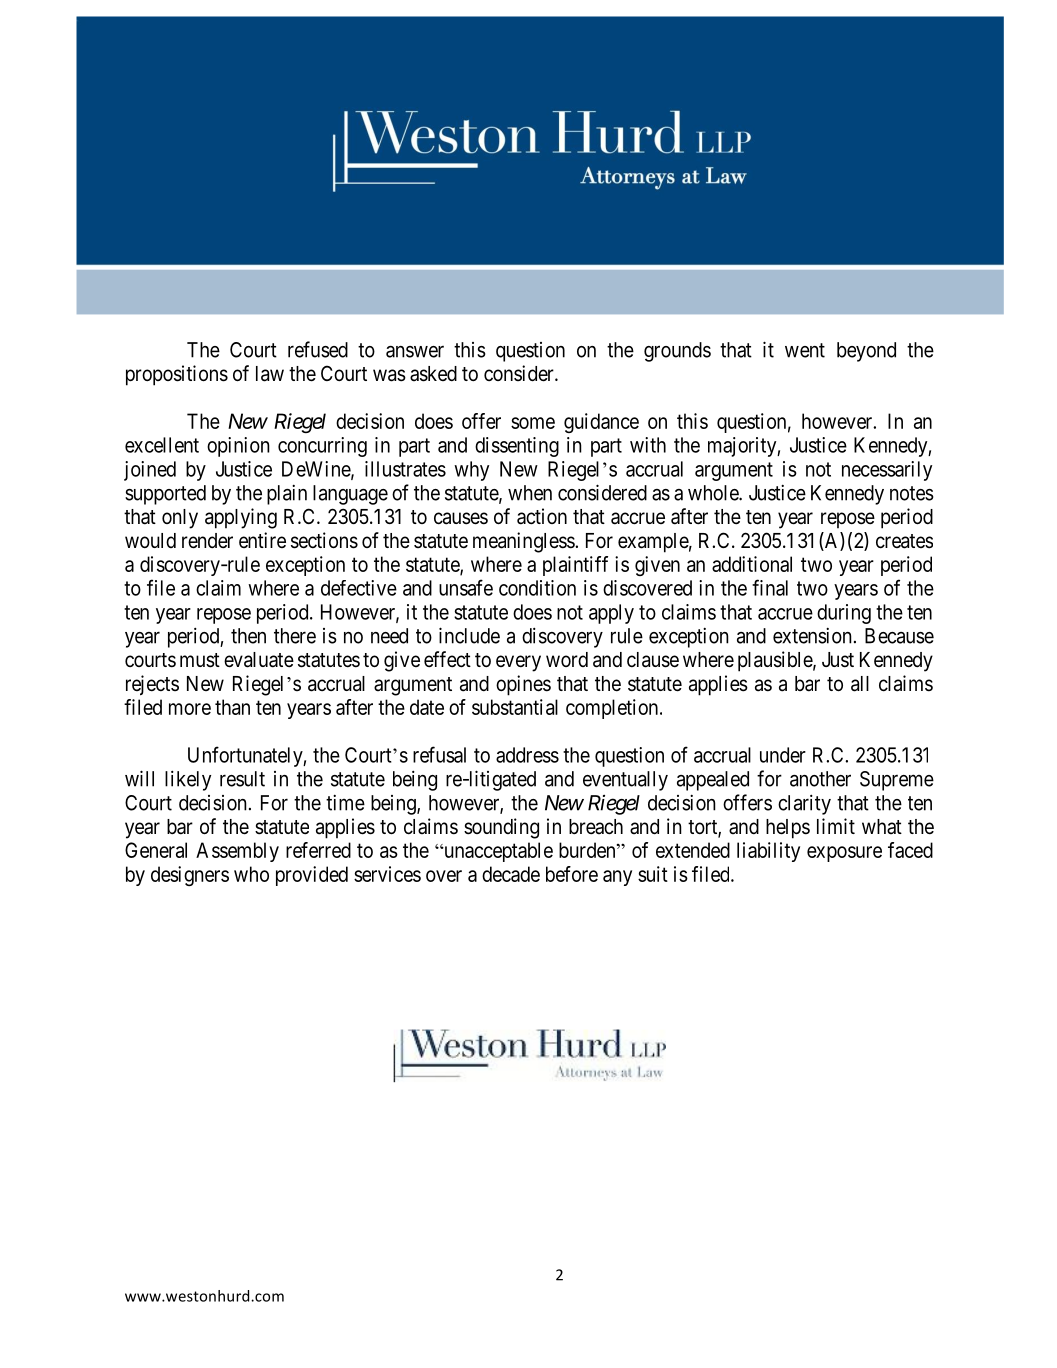 This screenshot has height=1368, width=1057. Describe the element at coordinates (207, 541) in the screenshot. I see `render` at that location.
